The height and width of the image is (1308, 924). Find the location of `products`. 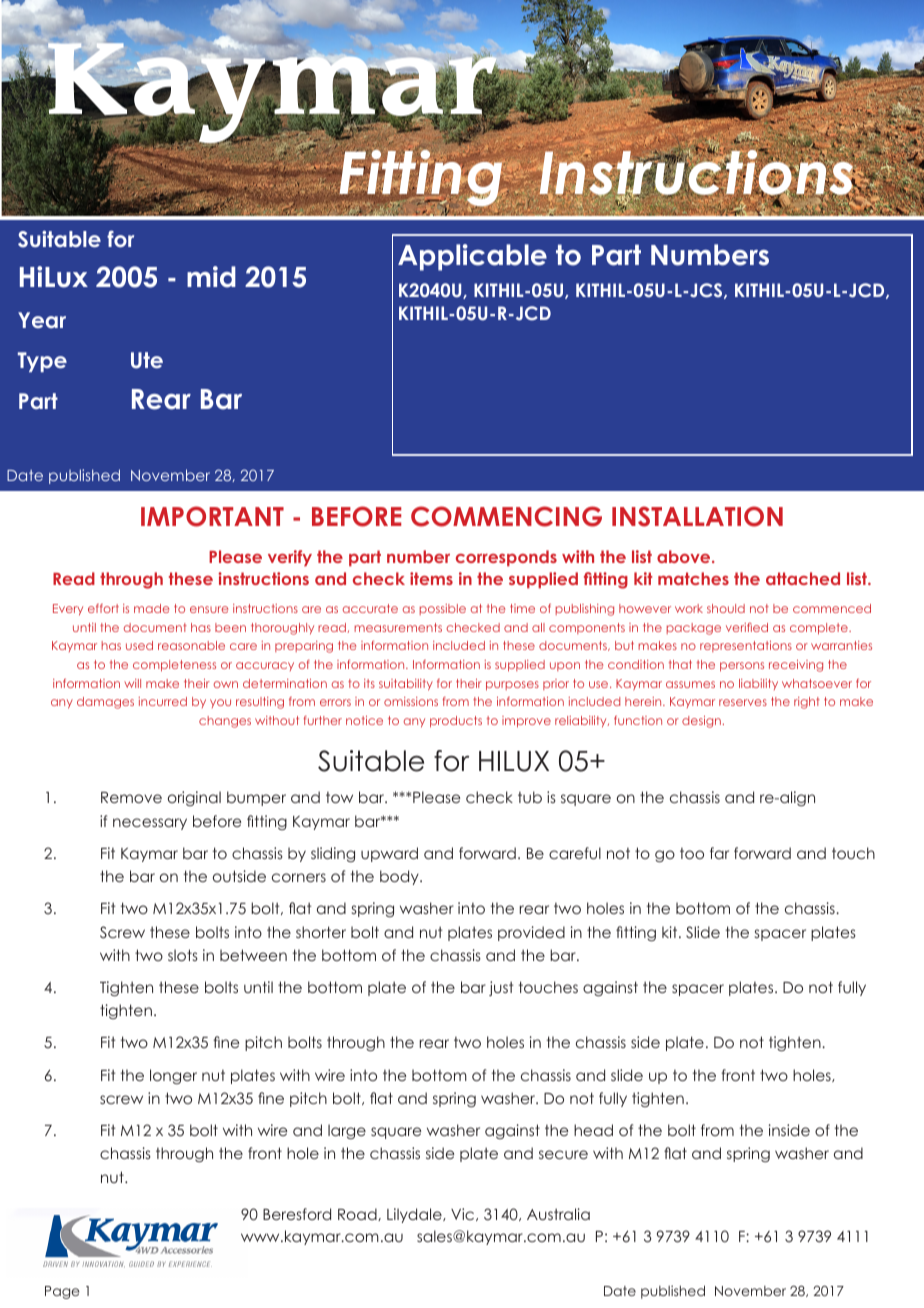

products is located at coordinates (456, 722).
